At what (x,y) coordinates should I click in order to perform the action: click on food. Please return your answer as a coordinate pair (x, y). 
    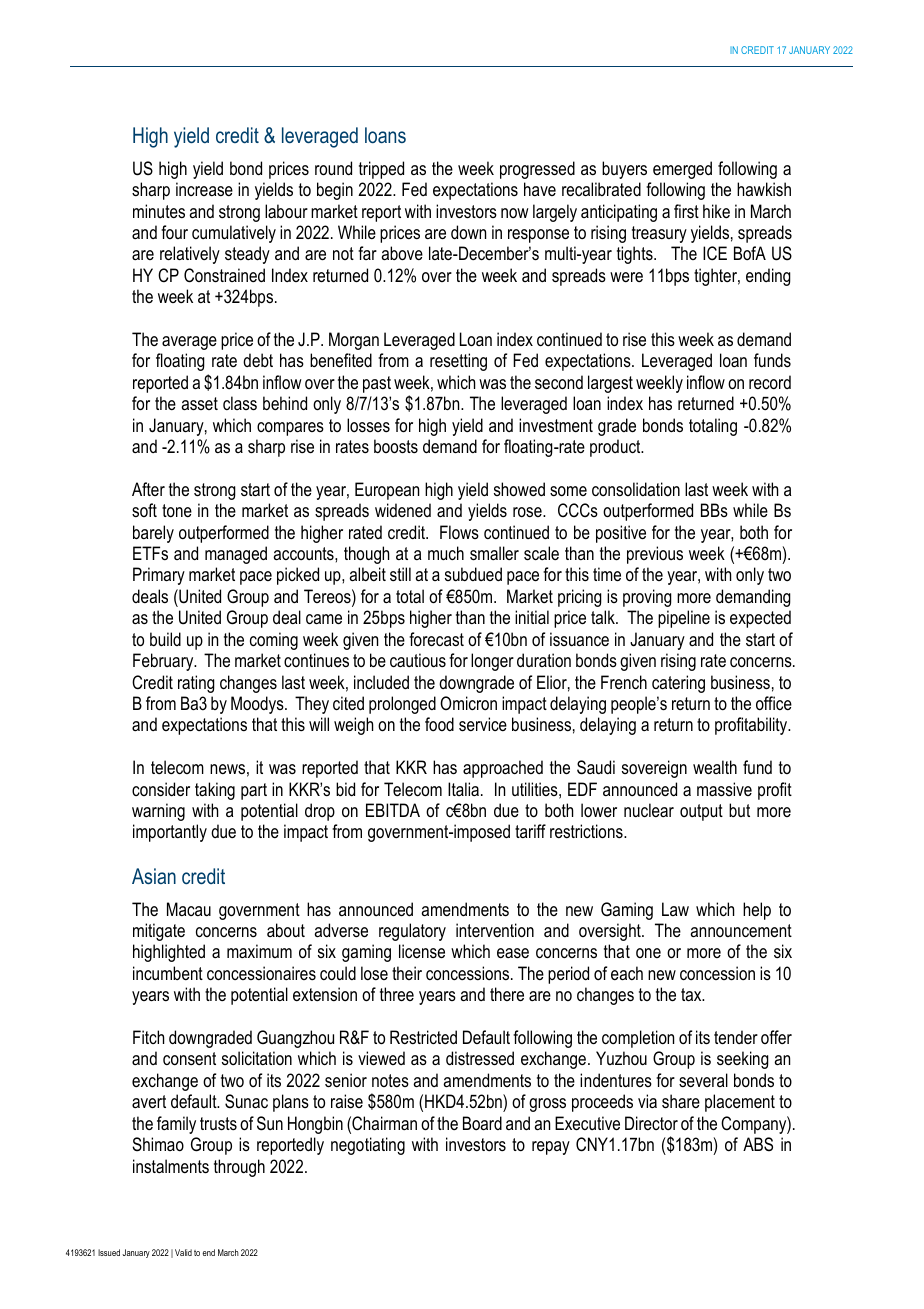
    Looking at the image, I should click on (439, 724).
